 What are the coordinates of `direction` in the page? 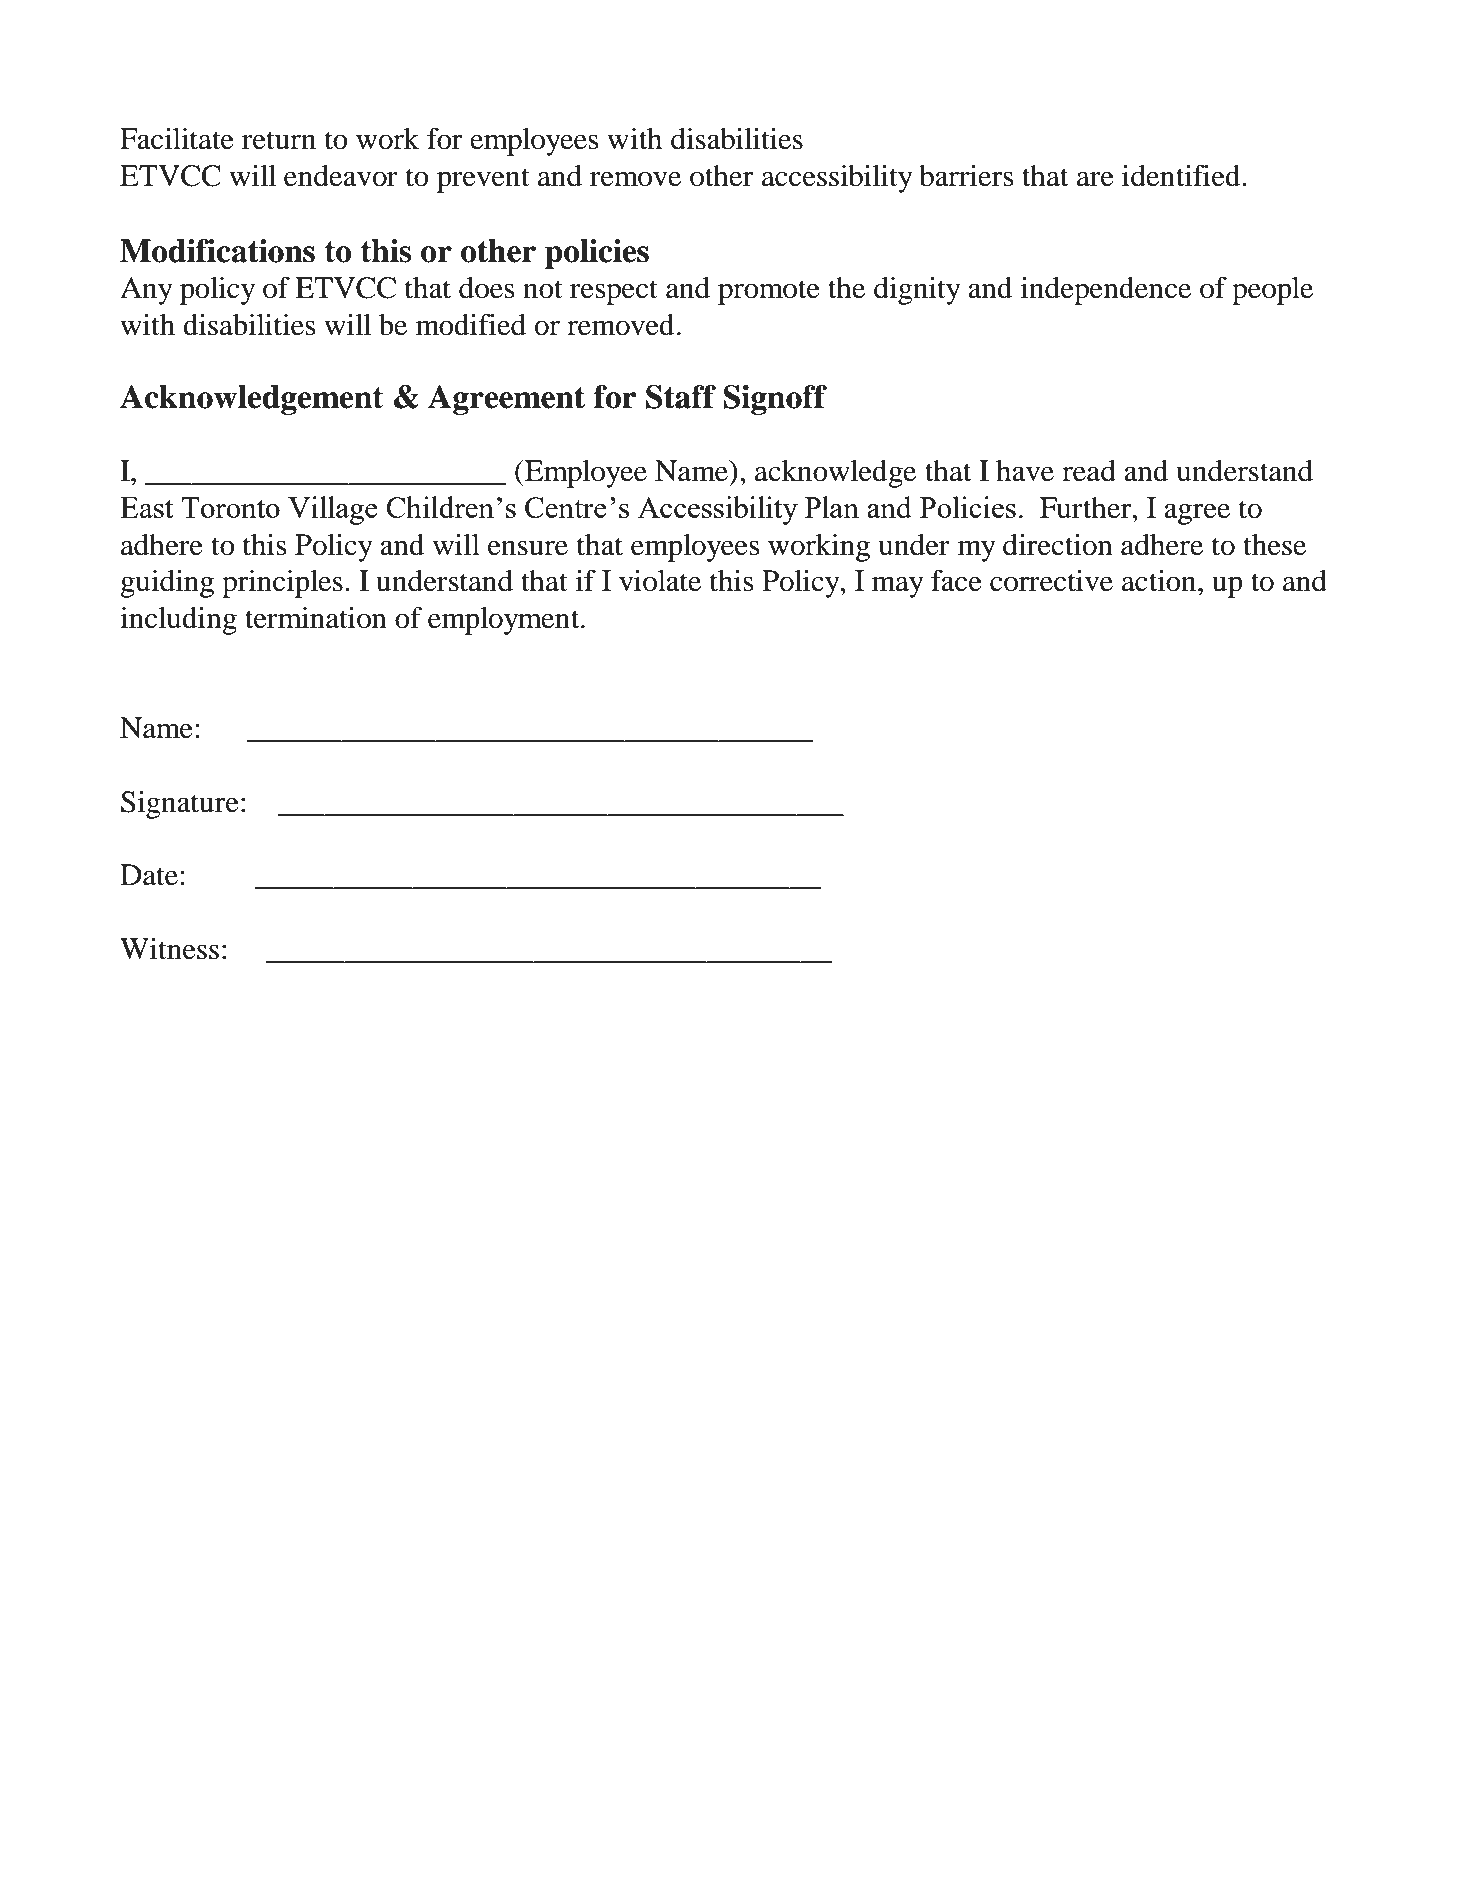 It's located at (1058, 545).
